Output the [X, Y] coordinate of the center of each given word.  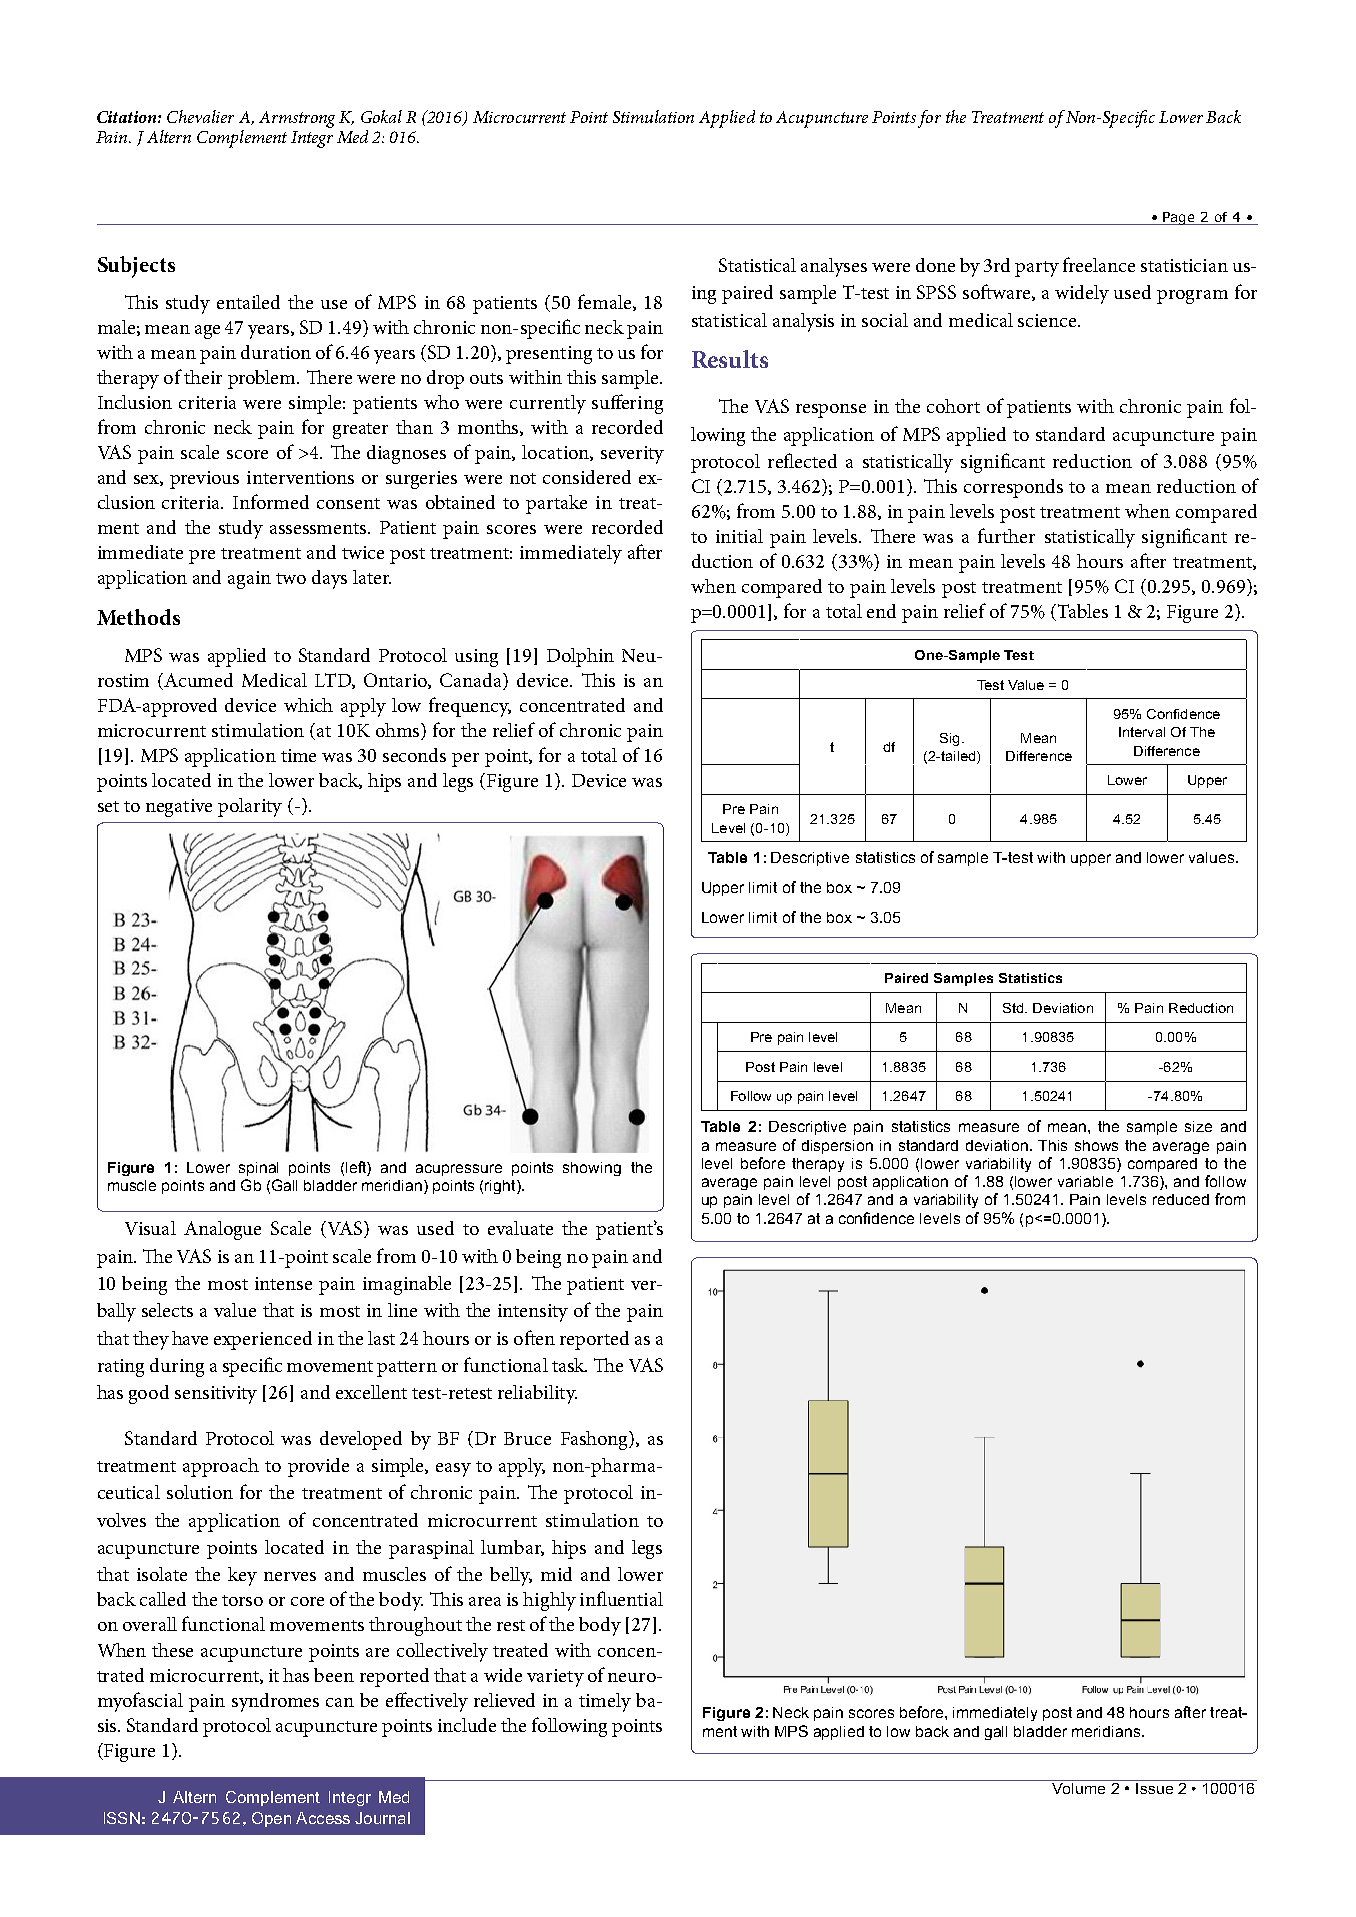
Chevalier [200, 116]
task [569, 1365]
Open [271, 1819]
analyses [834, 267]
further [1006, 535]
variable [1085, 1181]
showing [592, 1169]
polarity [250, 807]
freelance [1099, 264]
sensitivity [216, 1395]
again [249, 580]
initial [739, 536]
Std [1014, 1008]
